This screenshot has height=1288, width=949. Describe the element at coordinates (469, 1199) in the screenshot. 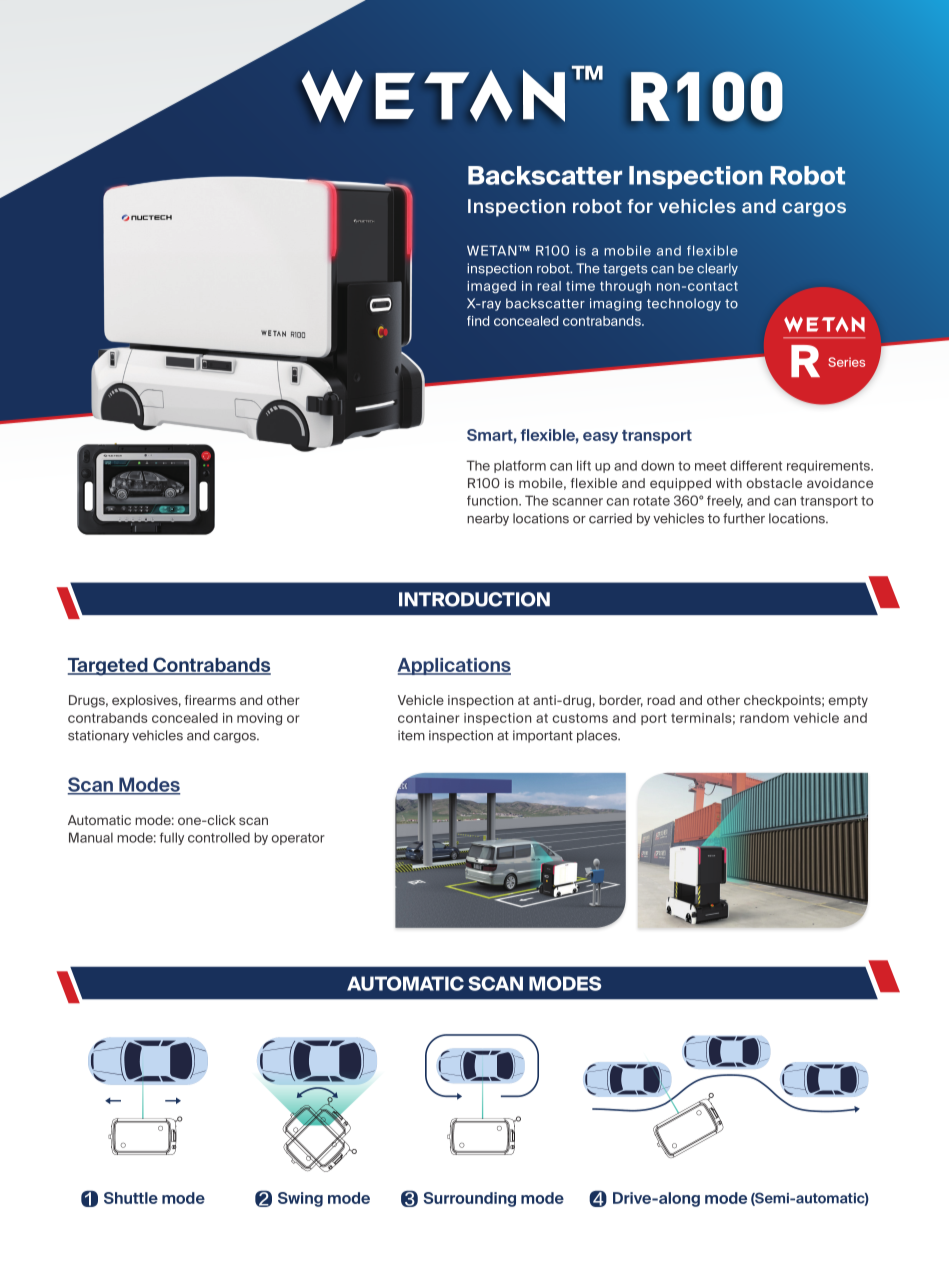

I see `Surrounding` at that location.
